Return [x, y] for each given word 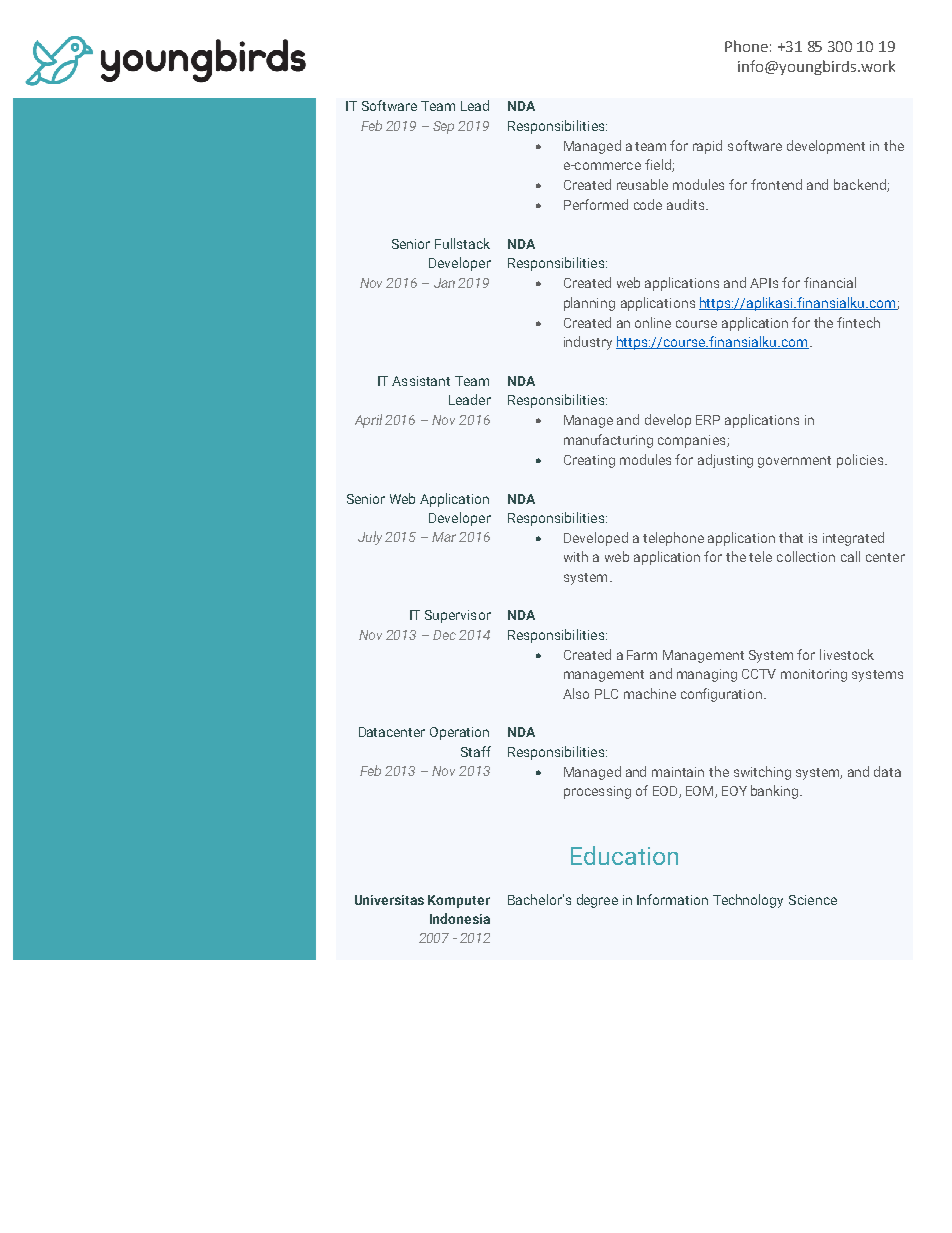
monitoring [814, 675]
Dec [444, 635]
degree [597, 901]
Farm [642, 655]
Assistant [421, 381]
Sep [443, 127]
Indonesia [460, 918]
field [659, 165]
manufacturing [608, 441]
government [794, 462]
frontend [776, 184]
